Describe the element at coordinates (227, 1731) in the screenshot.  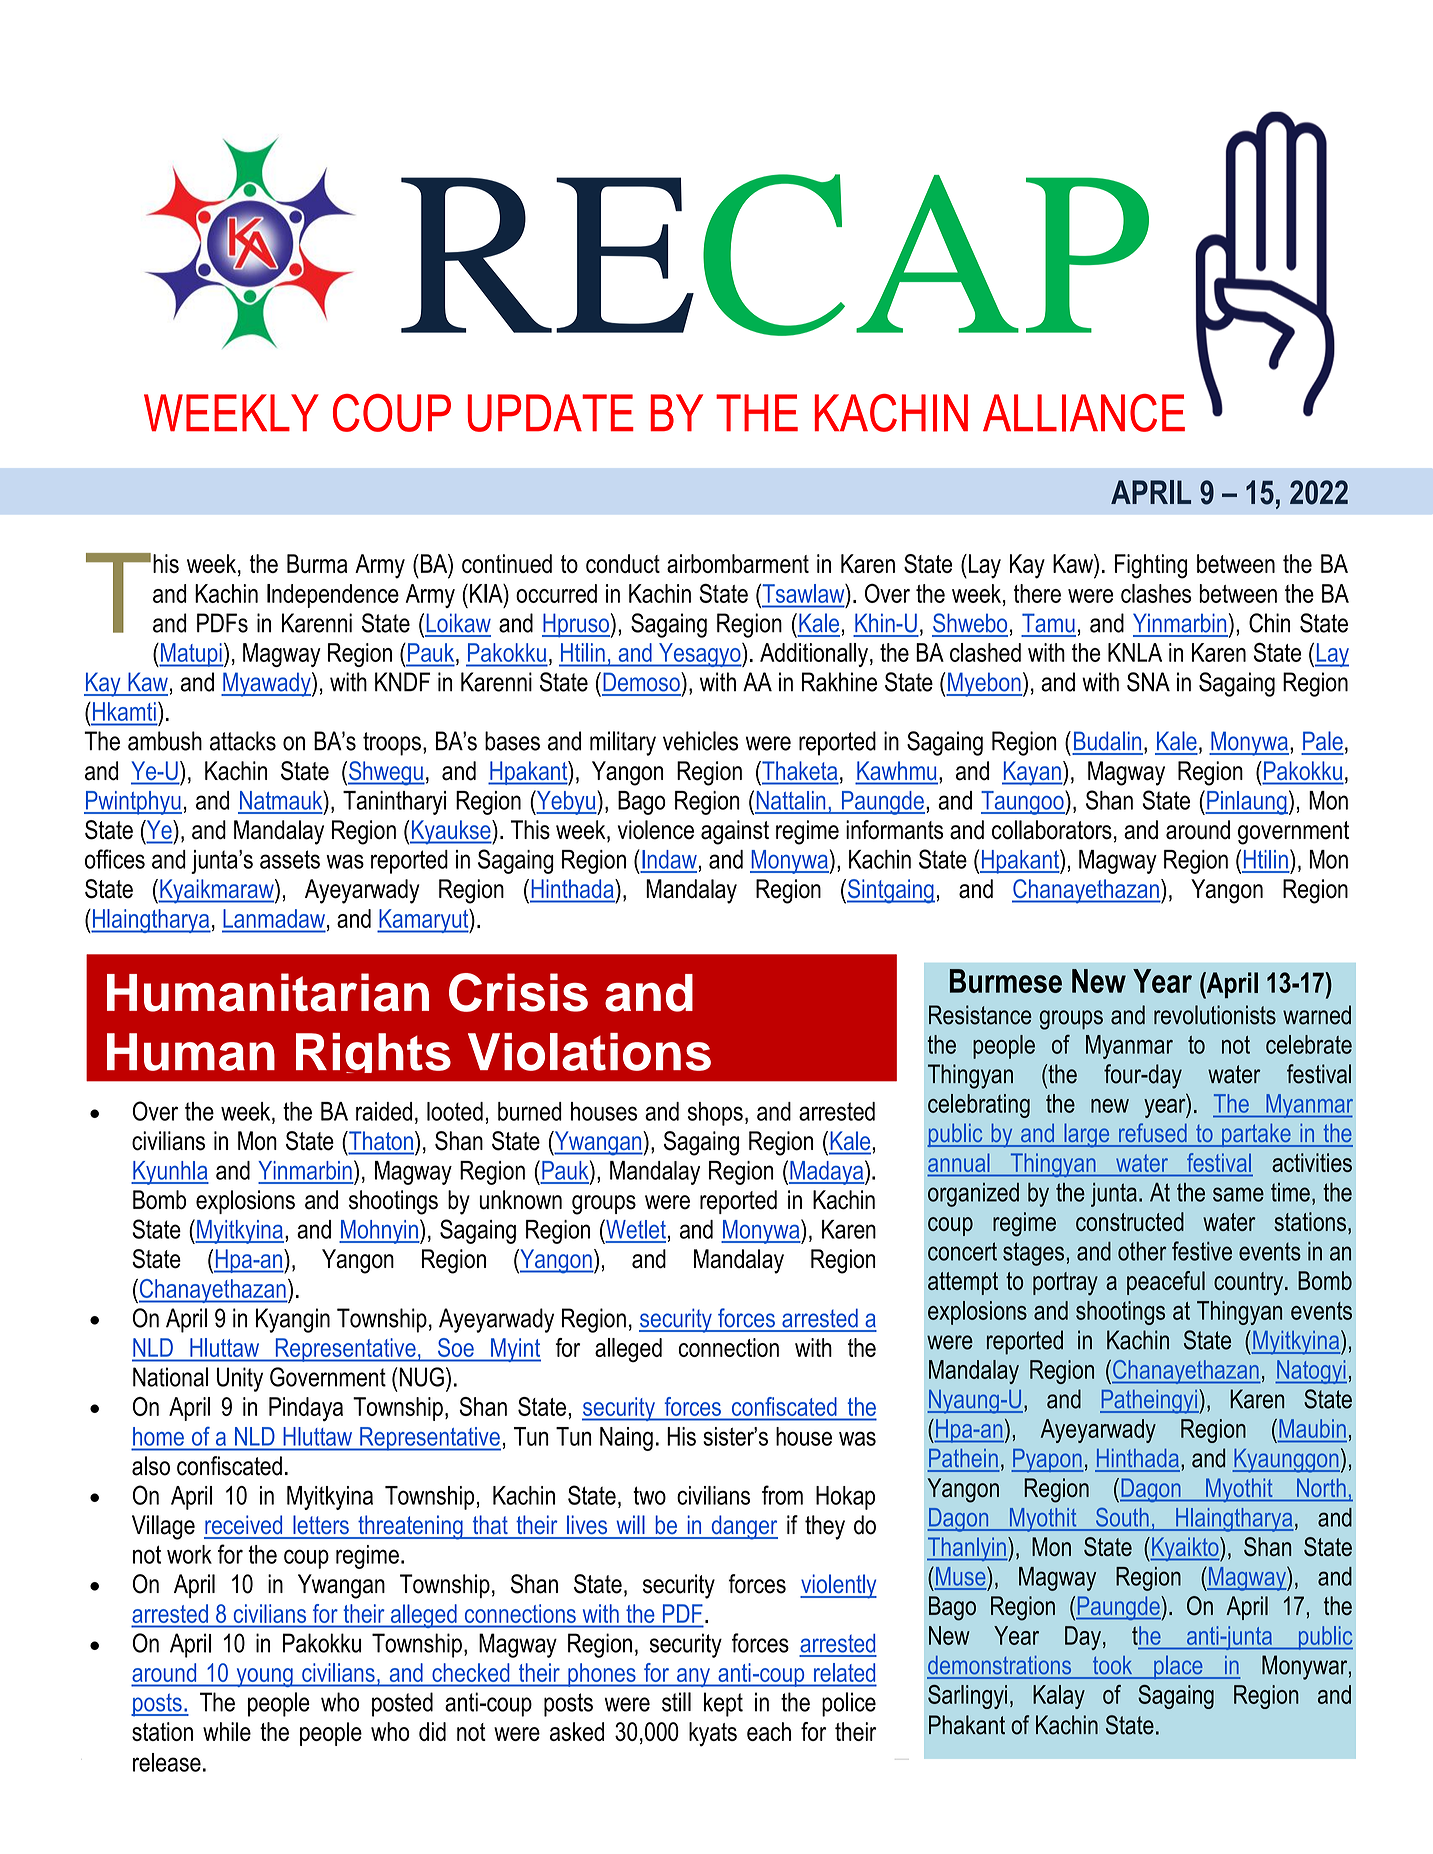
I see `while` at that location.
